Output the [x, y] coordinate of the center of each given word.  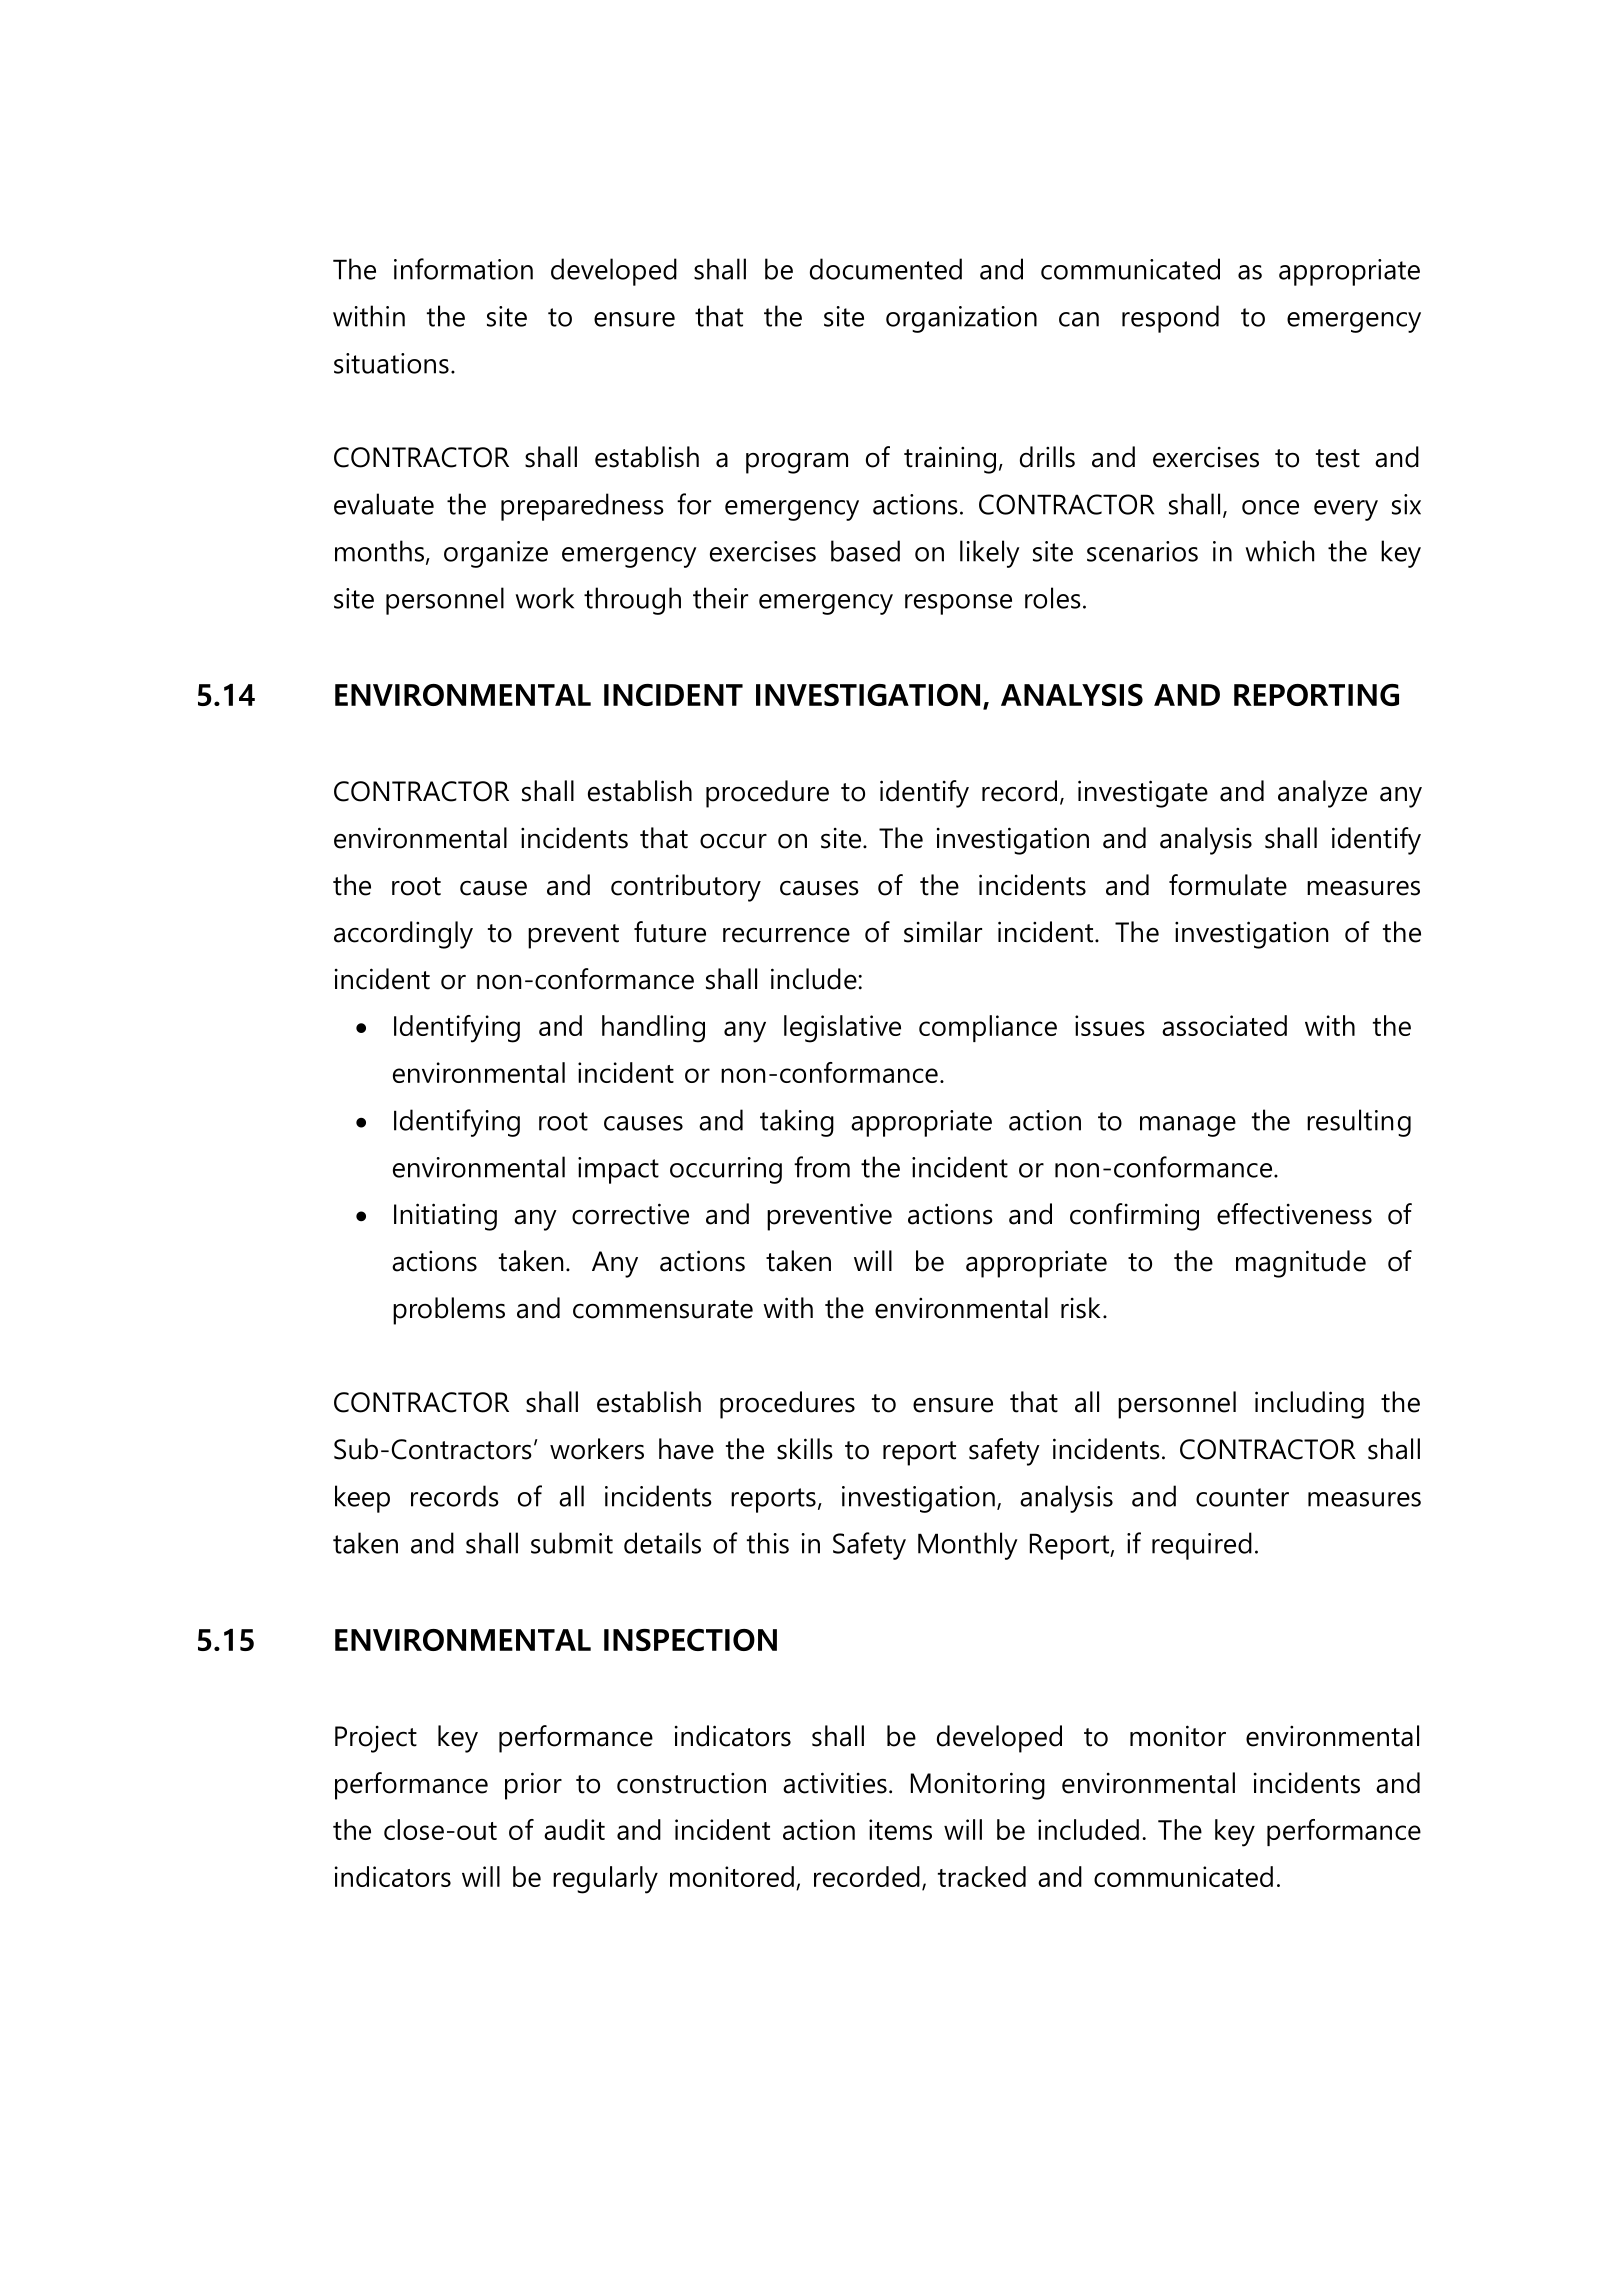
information [463, 269]
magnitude [1301, 1264]
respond [1170, 319]
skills [805, 1449]
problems [449, 1311]
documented [886, 269]
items [900, 1829]
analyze [1322, 794]
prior [533, 1786]
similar [943, 932]
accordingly [403, 935]
